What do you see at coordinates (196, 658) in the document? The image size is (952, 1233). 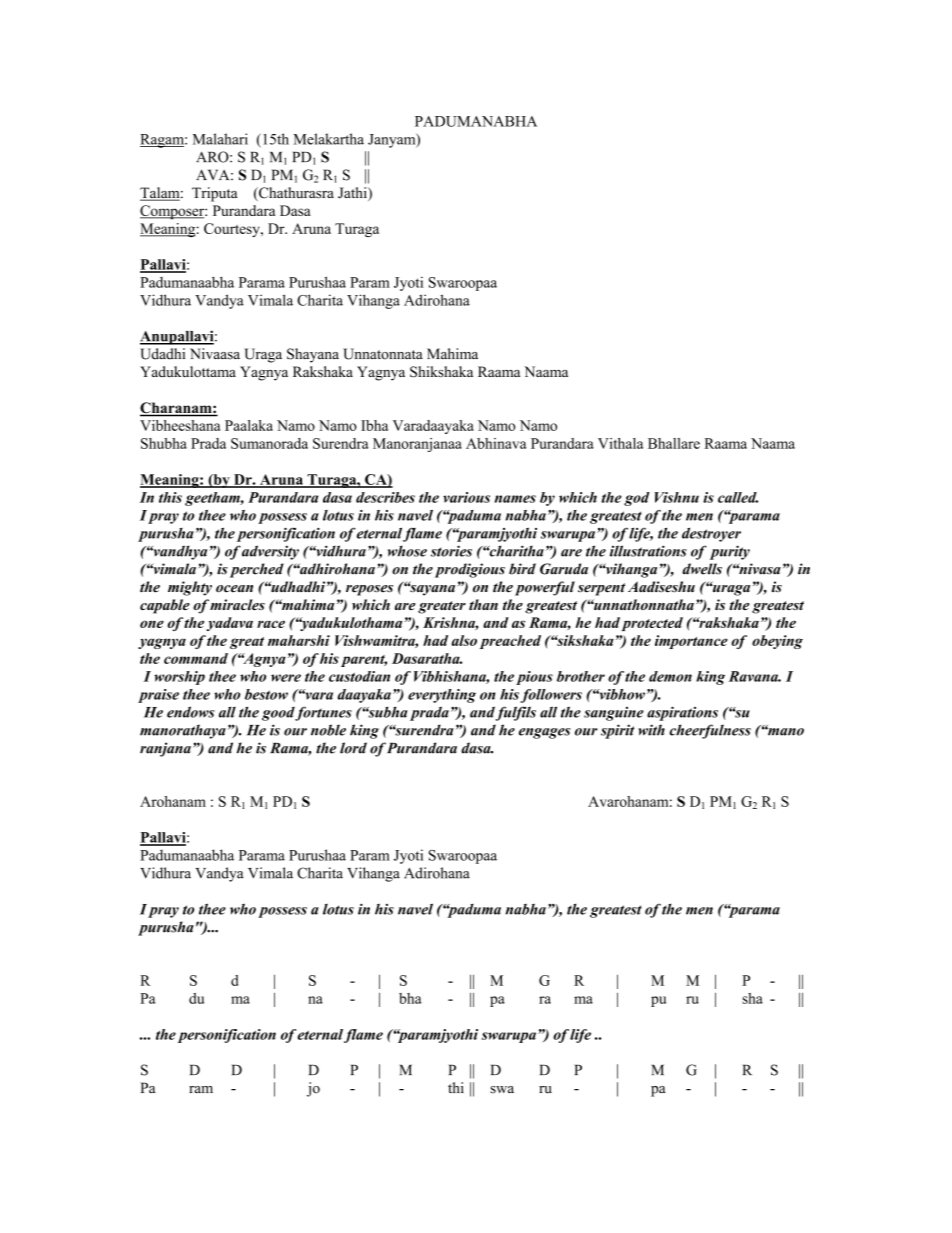 I see `command` at bounding box center [196, 658].
